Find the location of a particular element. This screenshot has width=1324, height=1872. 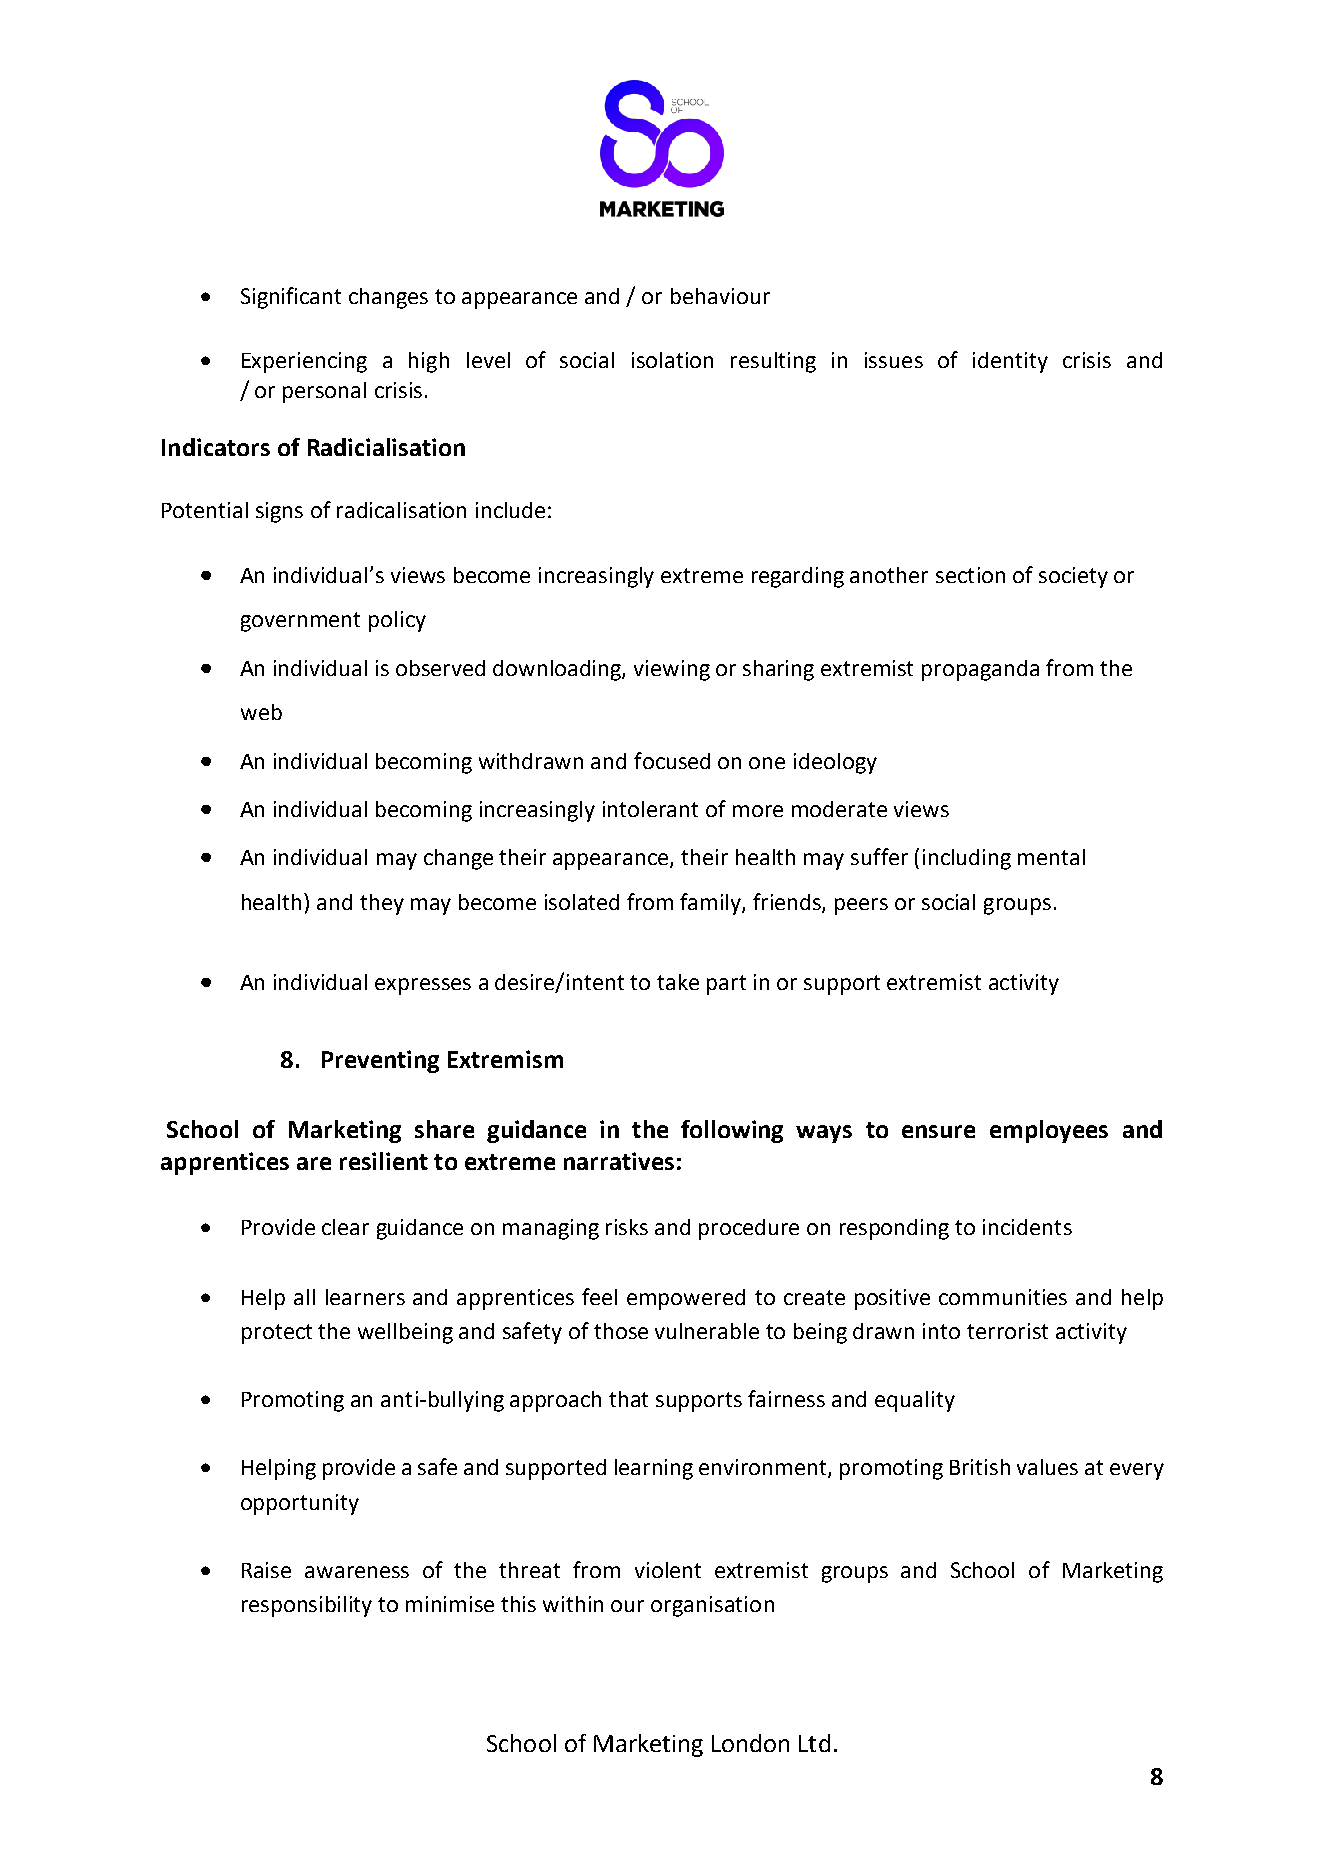

responsibility is located at coordinates (307, 1606).
